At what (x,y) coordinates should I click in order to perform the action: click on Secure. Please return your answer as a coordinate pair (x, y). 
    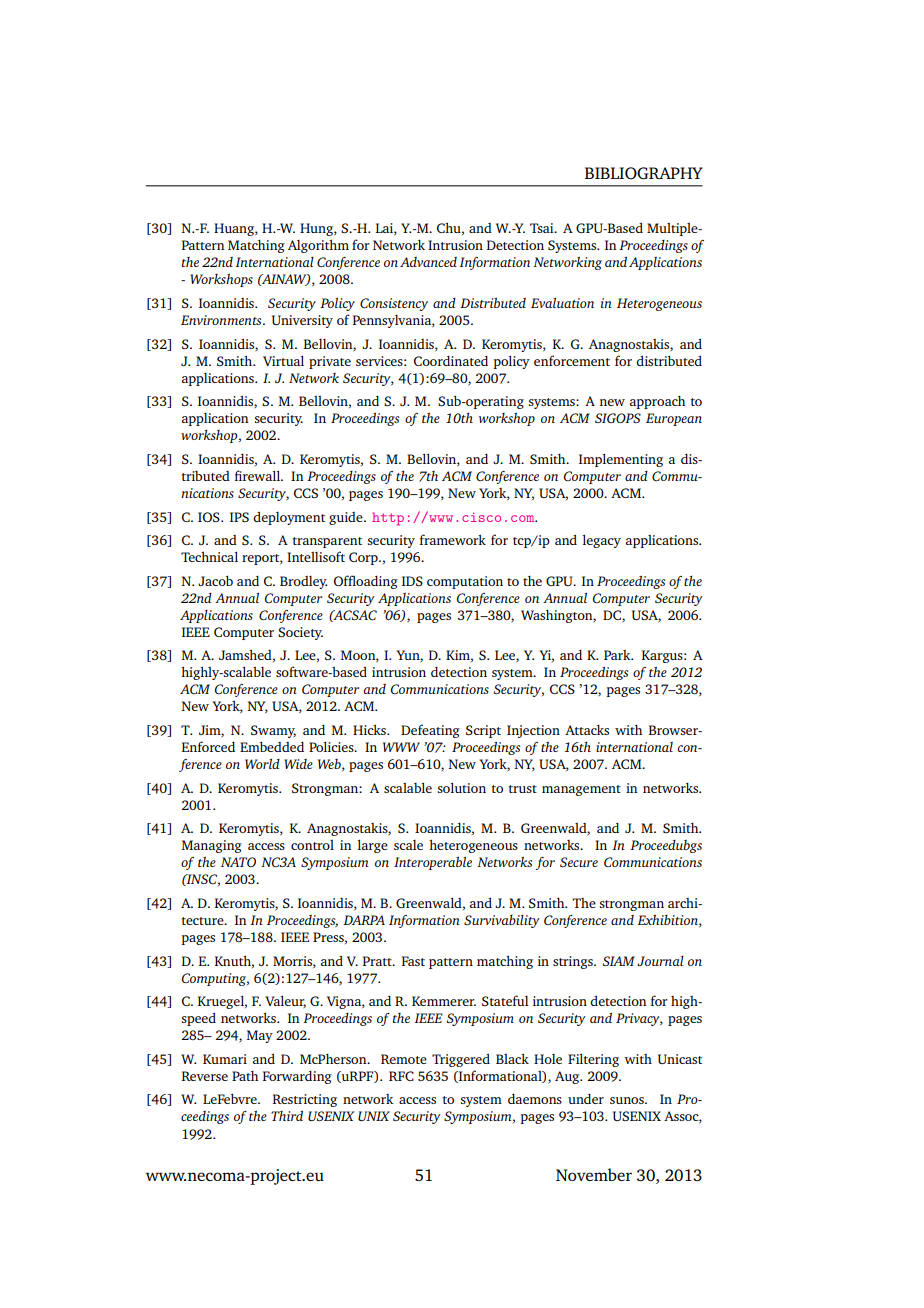
    Looking at the image, I should click on (579, 862).
